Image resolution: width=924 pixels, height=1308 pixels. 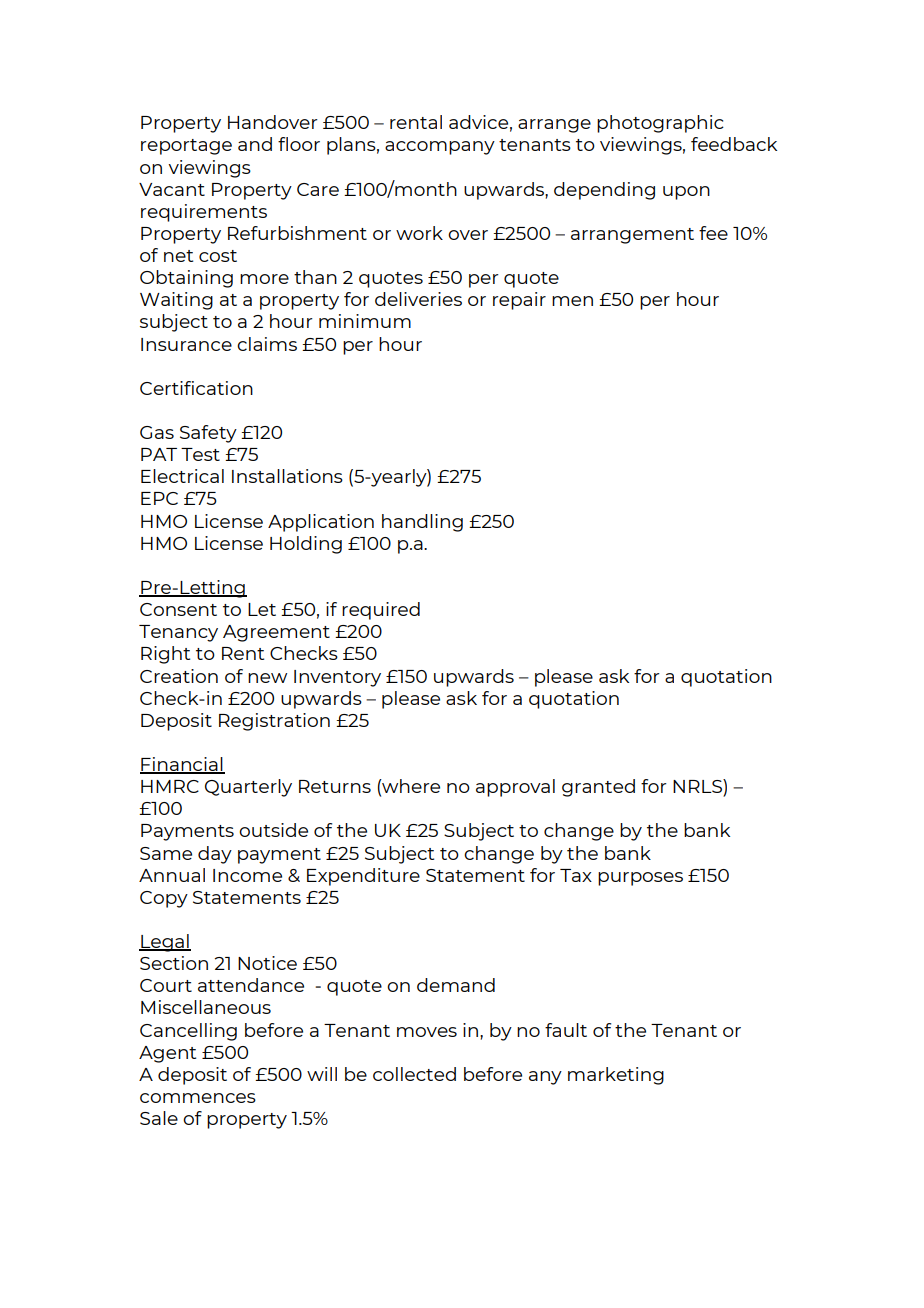 What do you see at coordinates (660, 124) in the screenshot?
I see `photographic` at bounding box center [660, 124].
